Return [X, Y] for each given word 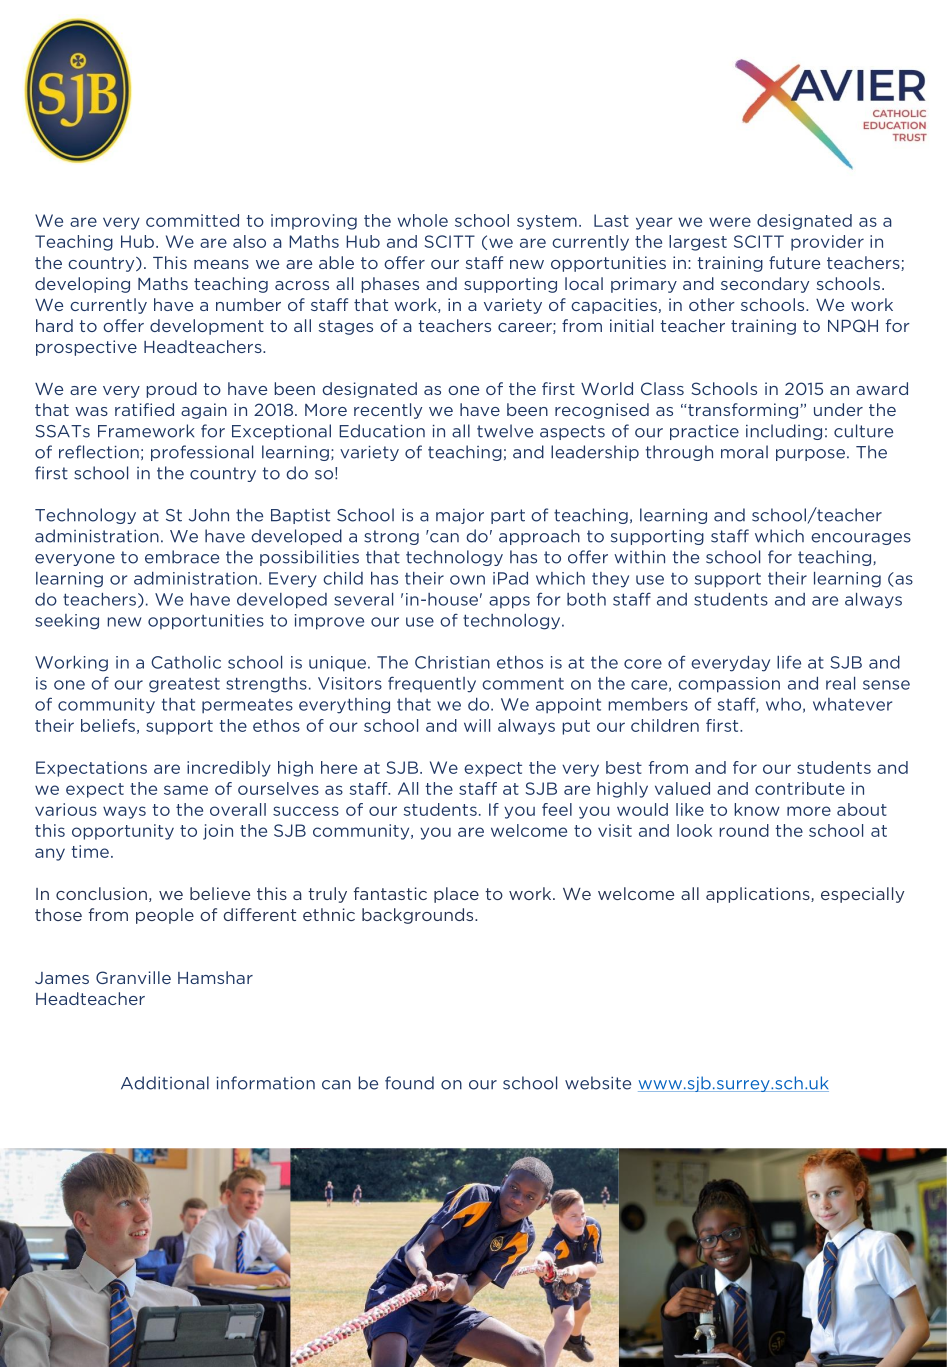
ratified [144, 409]
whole [422, 220]
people [165, 916]
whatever [852, 704]
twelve [505, 431]
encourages [861, 539]
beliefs [108, 725]
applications [759, 895]
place [456, 895]
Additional [165, 1083]
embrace [182, 557]
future [794, 262]
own [467, 580]
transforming [743, 411]
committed [192, 220]
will [477, 725]
